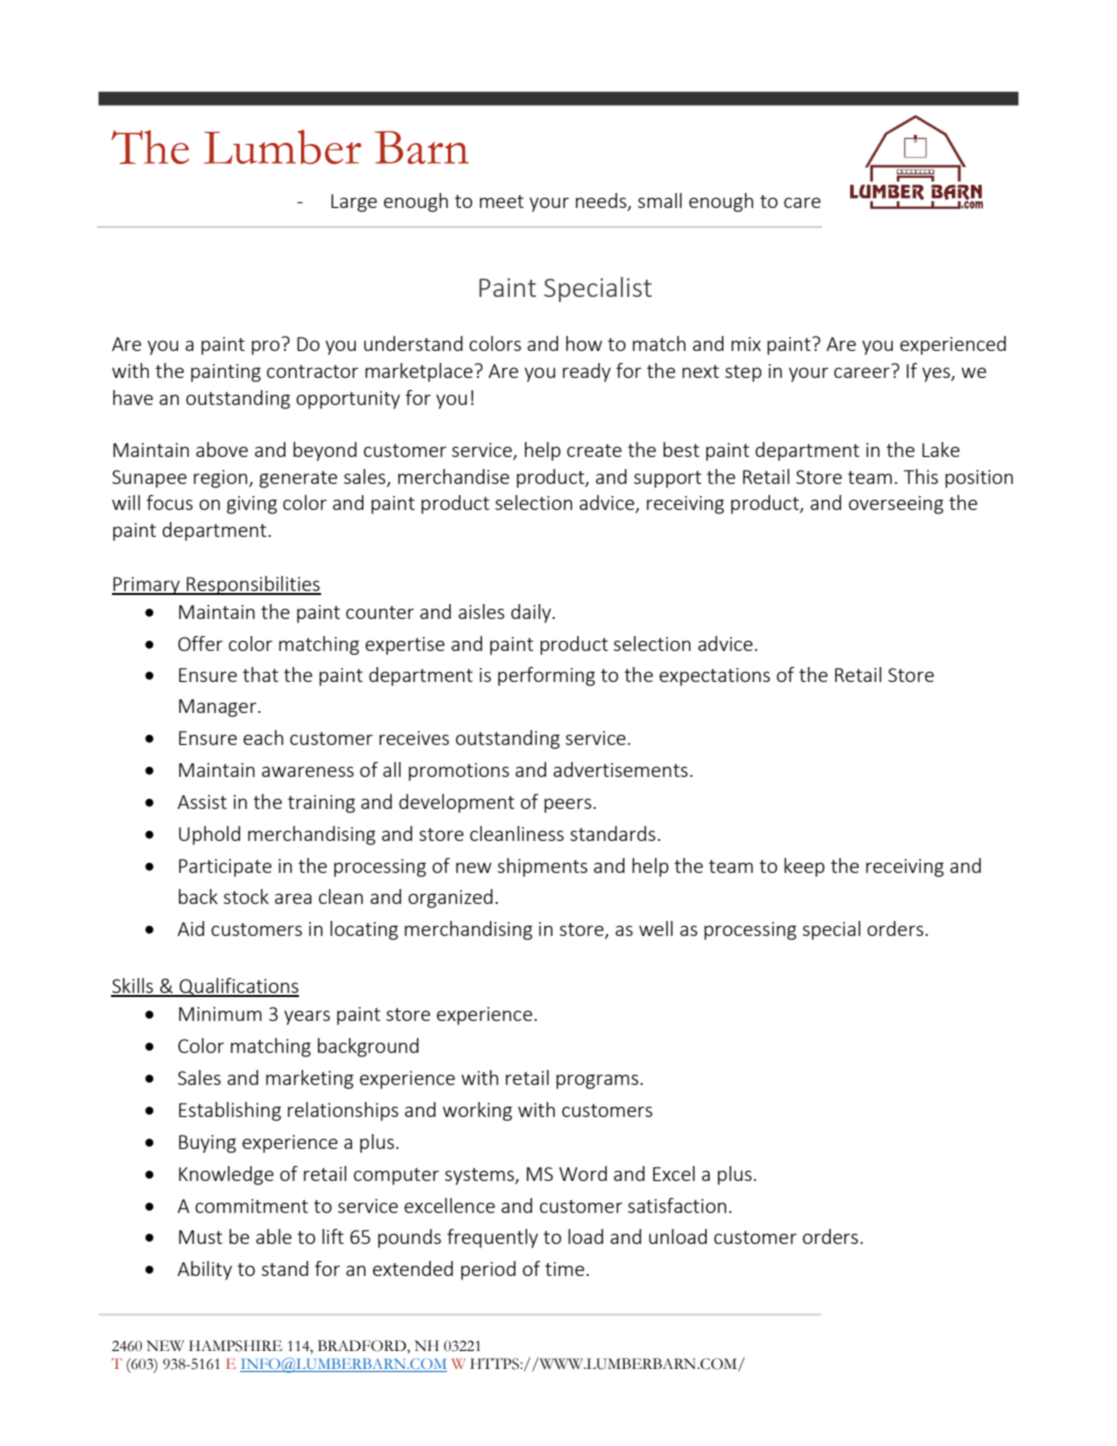  What do you see at coordinates (354, 203) in the screenshot?
I see `Large` at bounding box center [354, 203].
